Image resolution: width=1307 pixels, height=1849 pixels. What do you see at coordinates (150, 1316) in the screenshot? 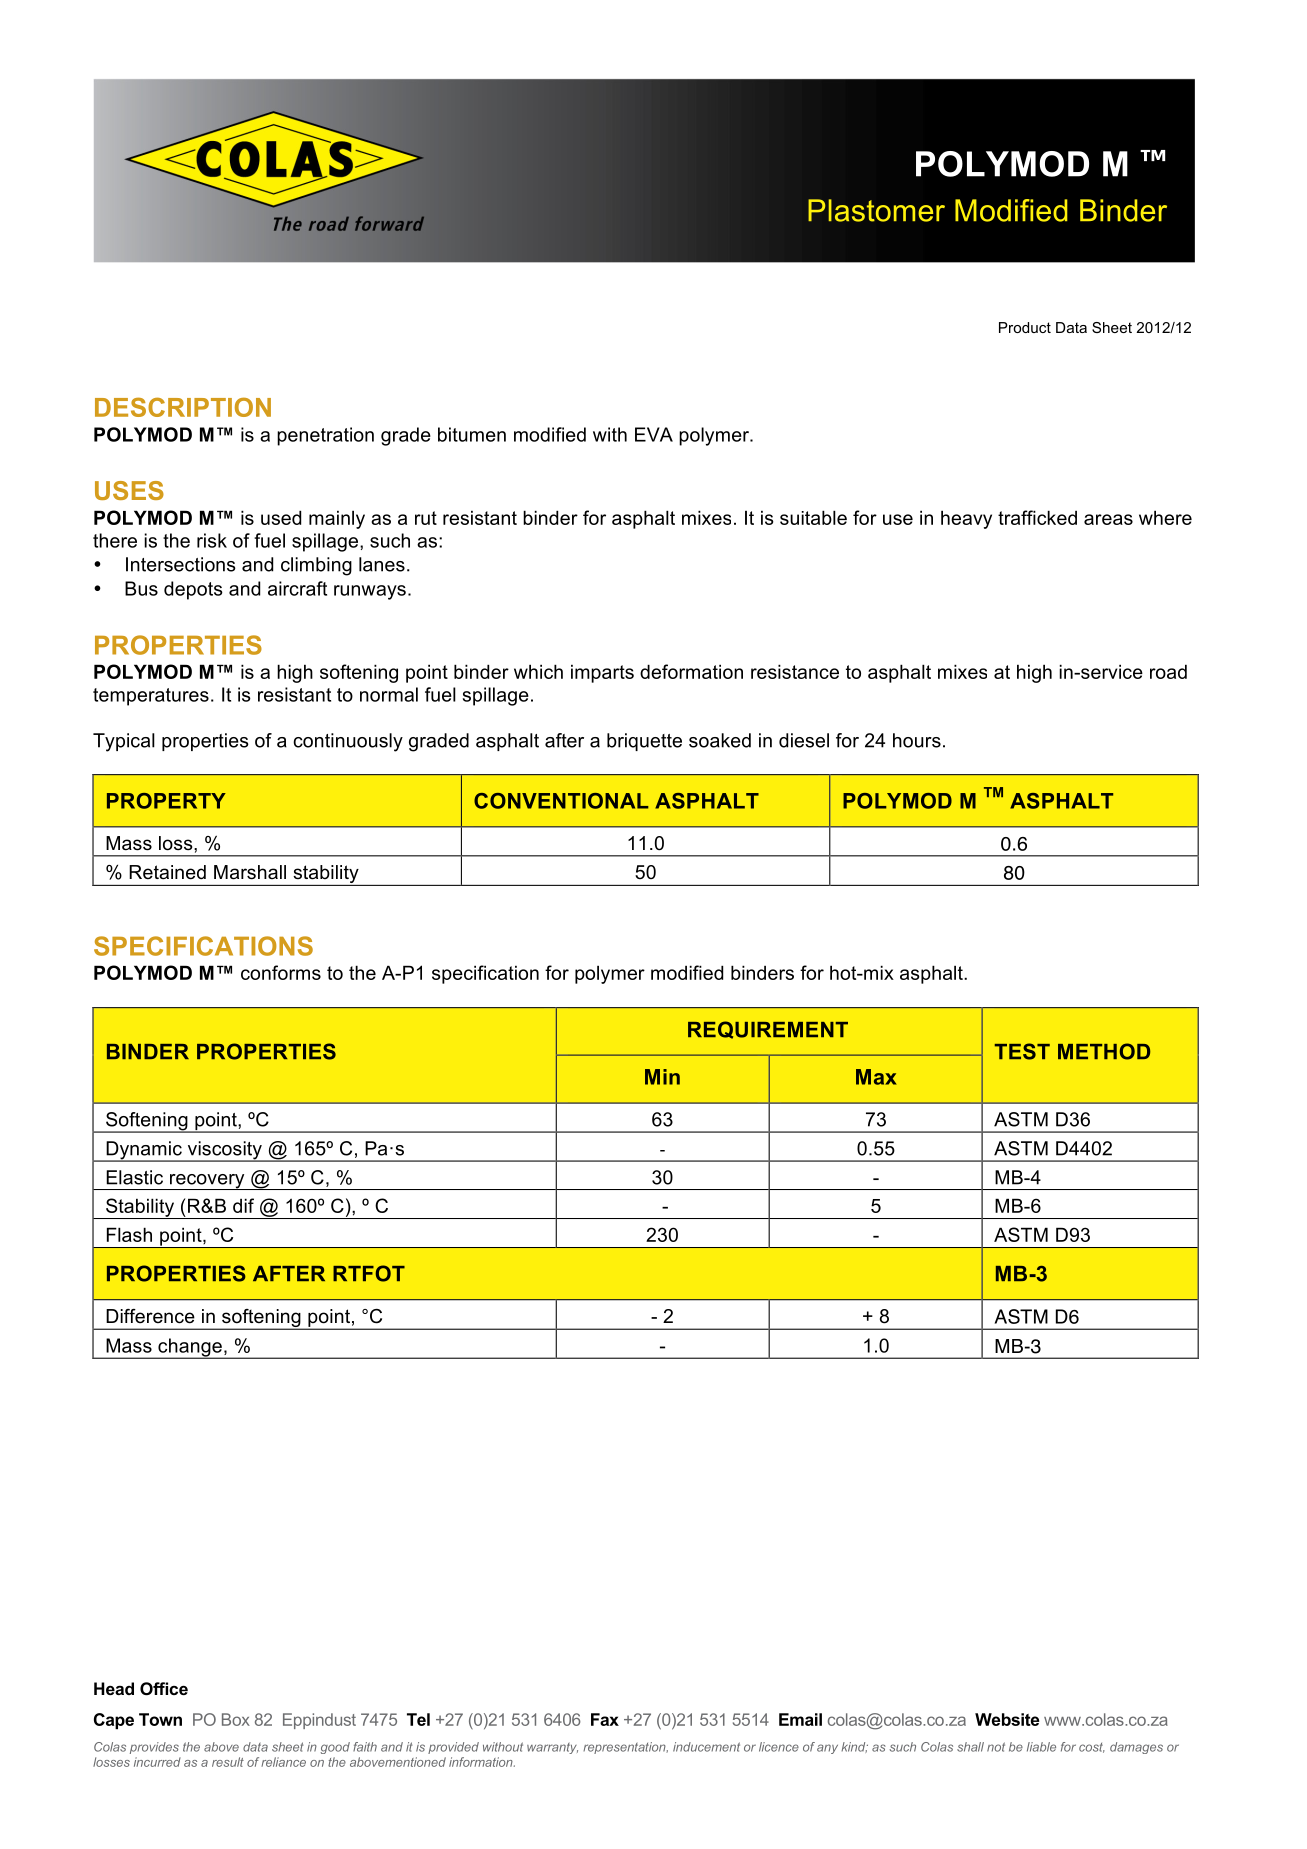
I see `Difference` at bounding box center [150, 1316].
